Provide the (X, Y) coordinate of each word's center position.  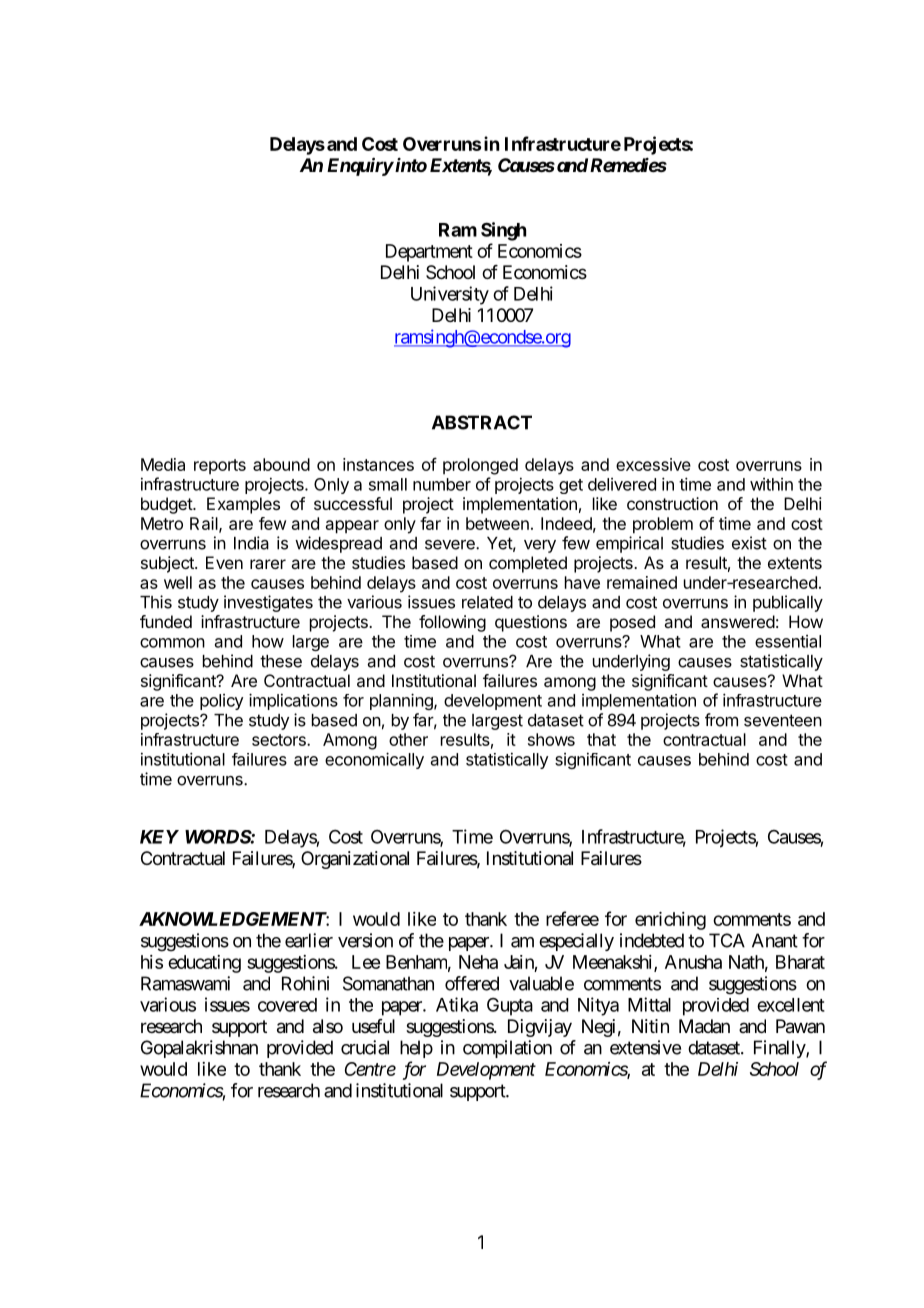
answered (738, 621)
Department (429, 253)
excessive (653, 464)
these (281, 661)
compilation (507, 1049)
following (452, 623)
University (450, 295)
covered (287, 1005)
